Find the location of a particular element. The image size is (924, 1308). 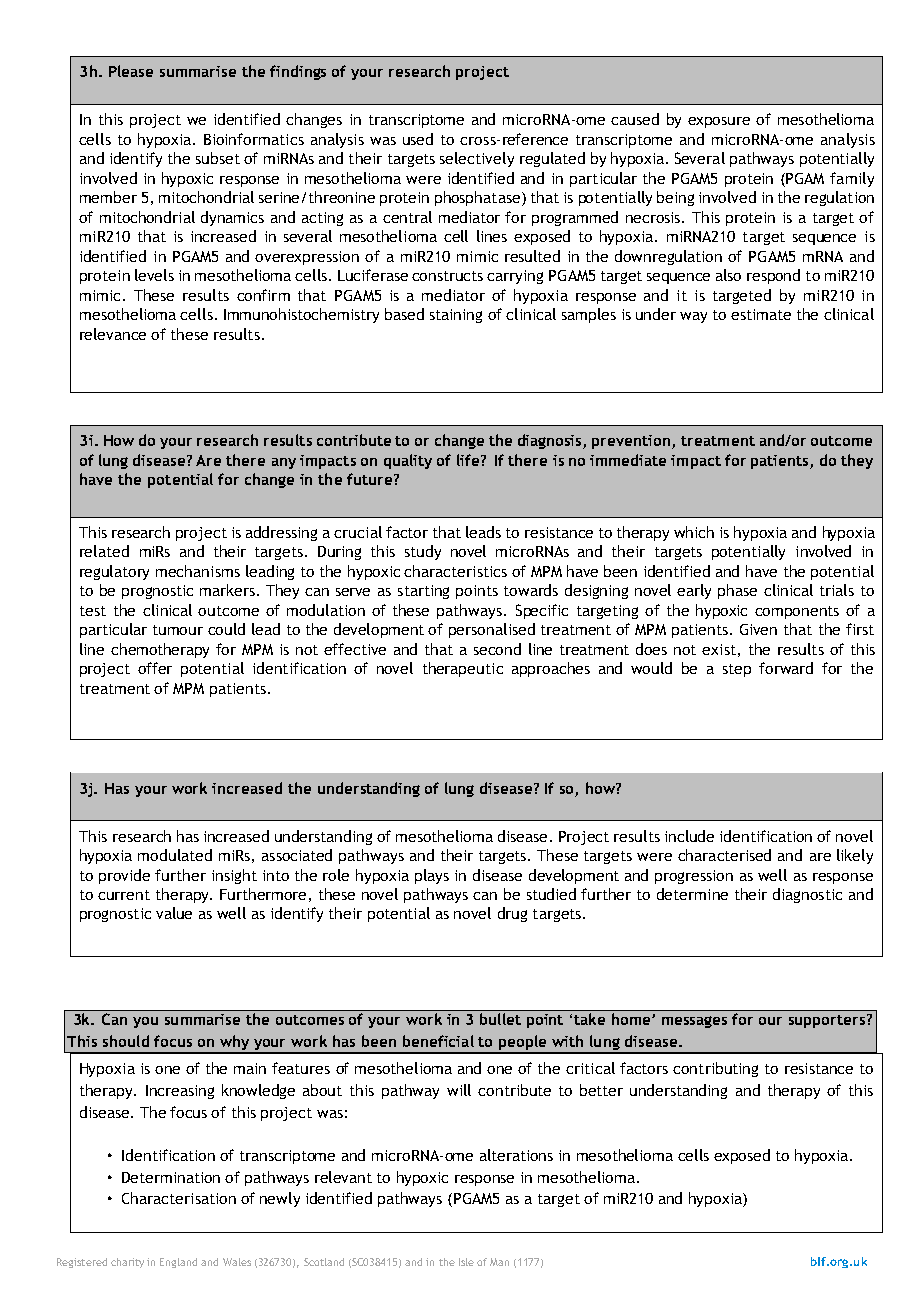

staining is located at coordinates (456, 316).
